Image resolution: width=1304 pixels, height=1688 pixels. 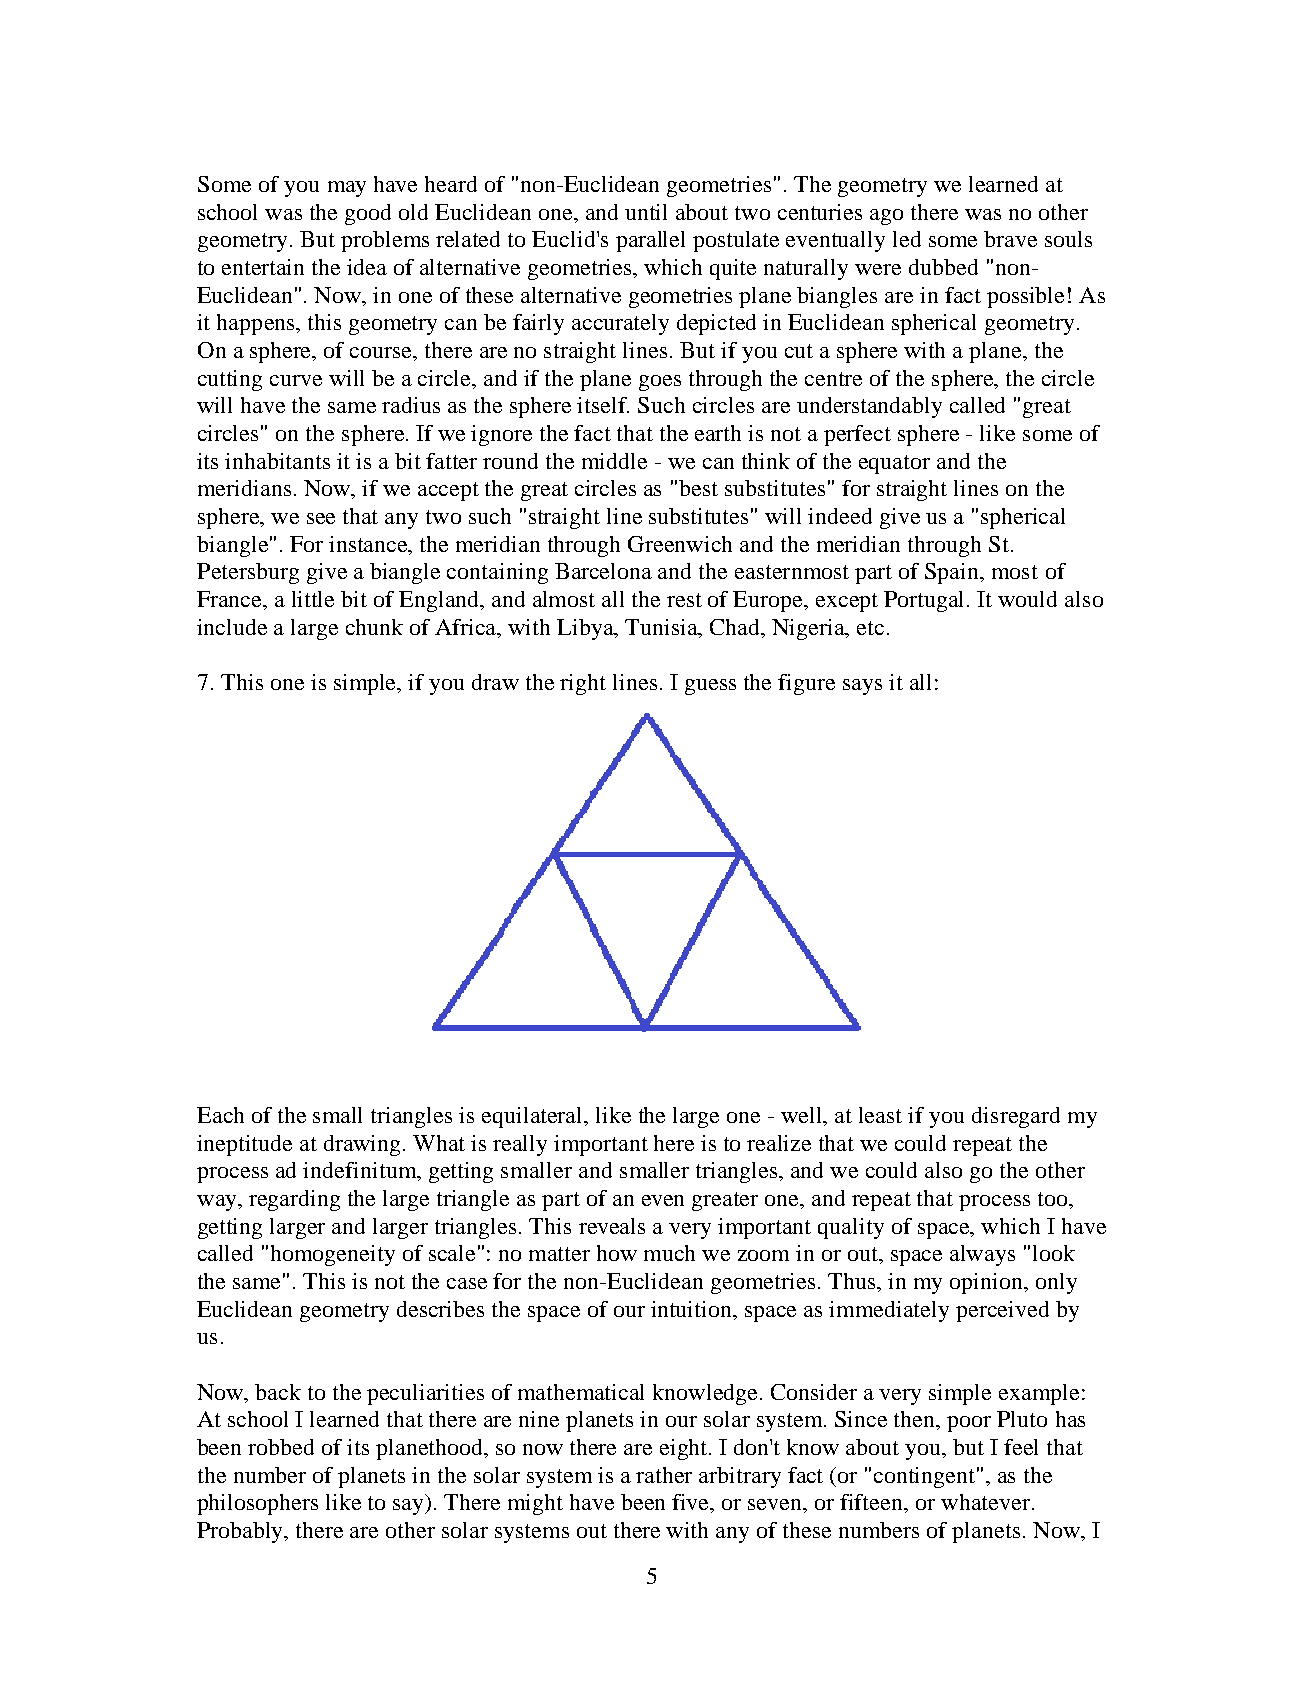 I want to click on philosophers, so click(x=257, y=1504).
